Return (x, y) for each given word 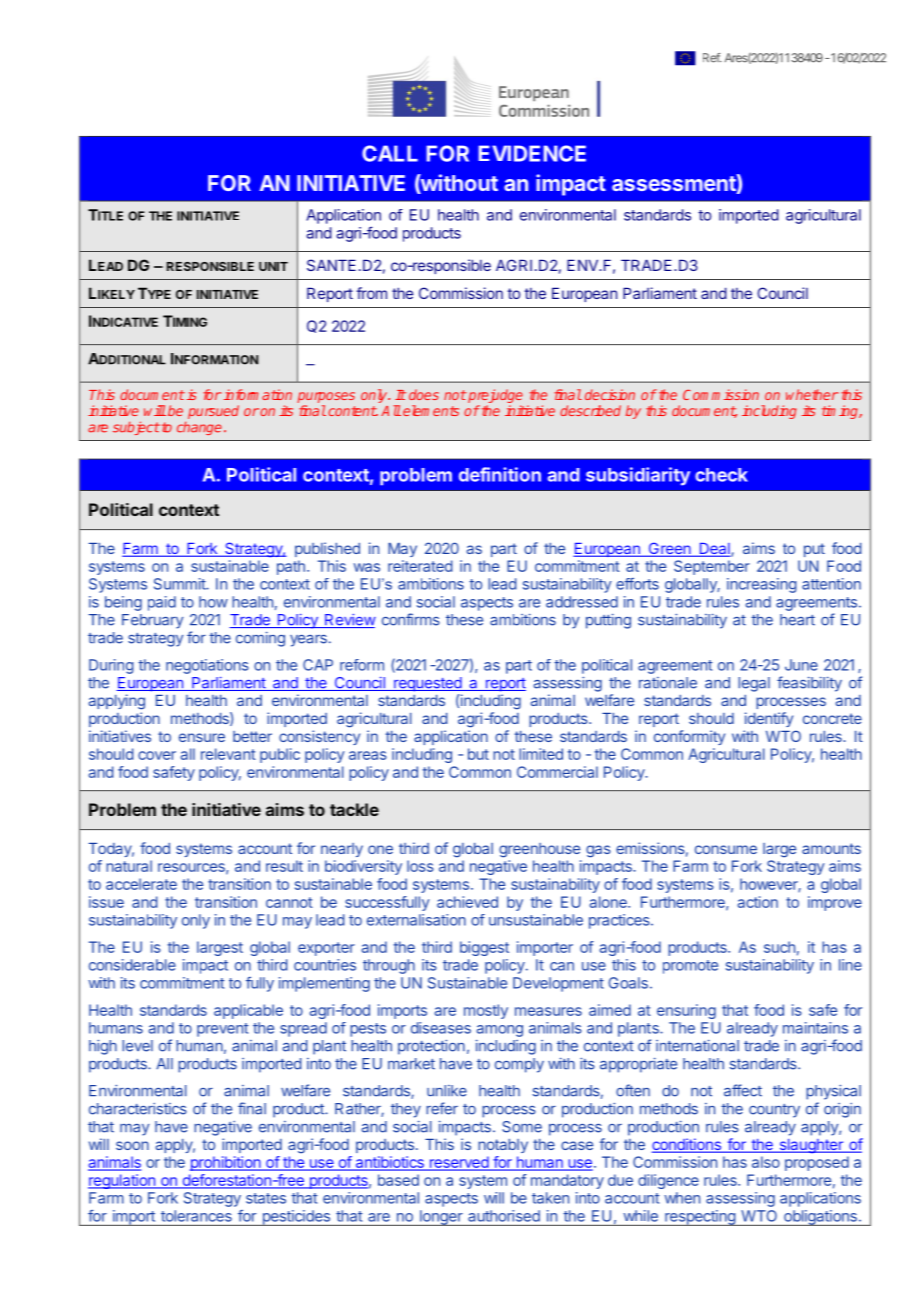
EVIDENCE (532, 153)
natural (129, 866)
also (766, 1162)
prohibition (226, 1163)
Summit (180, 584)
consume (726, 849)
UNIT (273, 266)
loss (420, 866)
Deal (714, 550)
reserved (458, 1163)
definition (500, 474)
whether (812, 394)
